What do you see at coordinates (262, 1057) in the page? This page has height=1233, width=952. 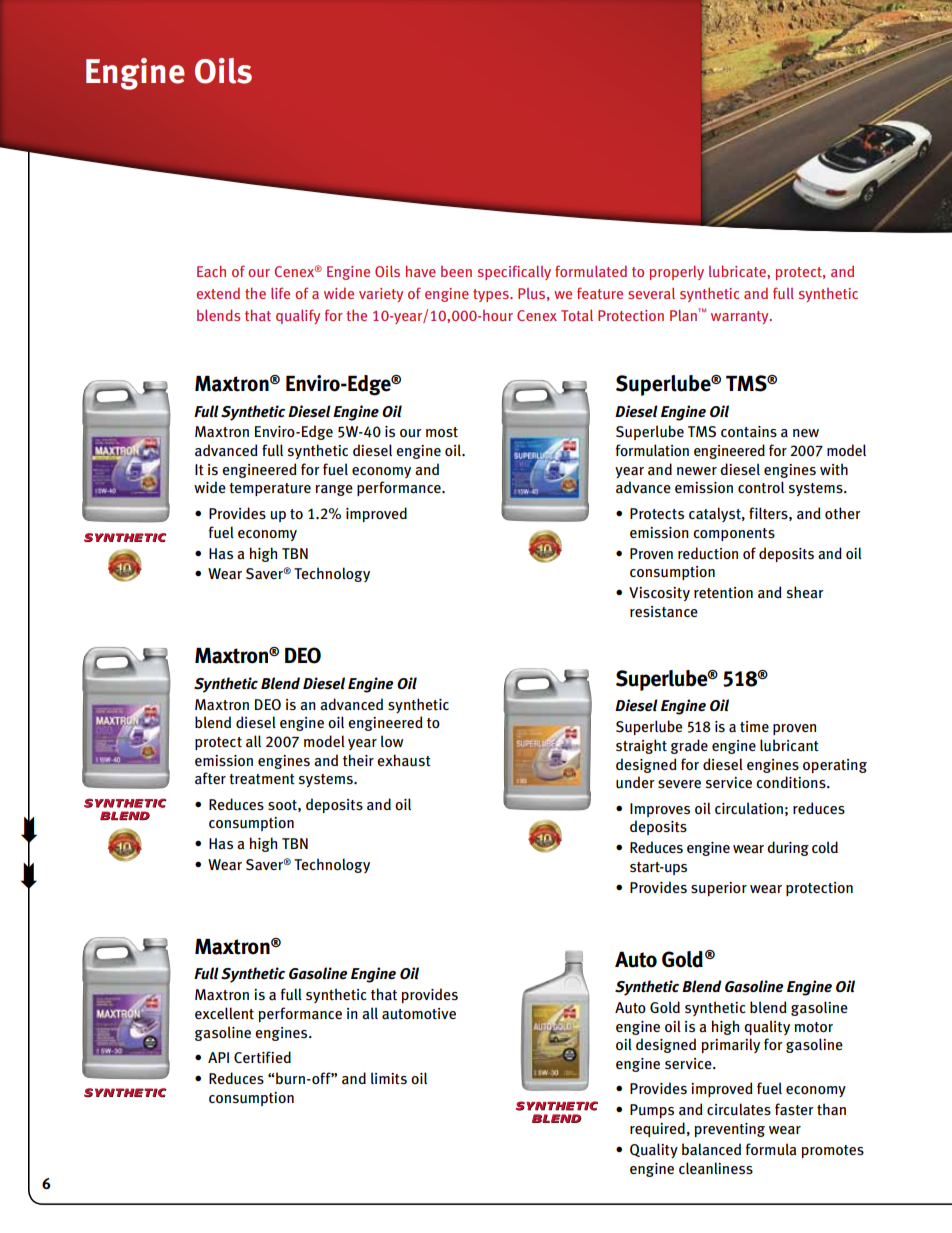 I see `Certified` at bounding box center [262, 1057].
